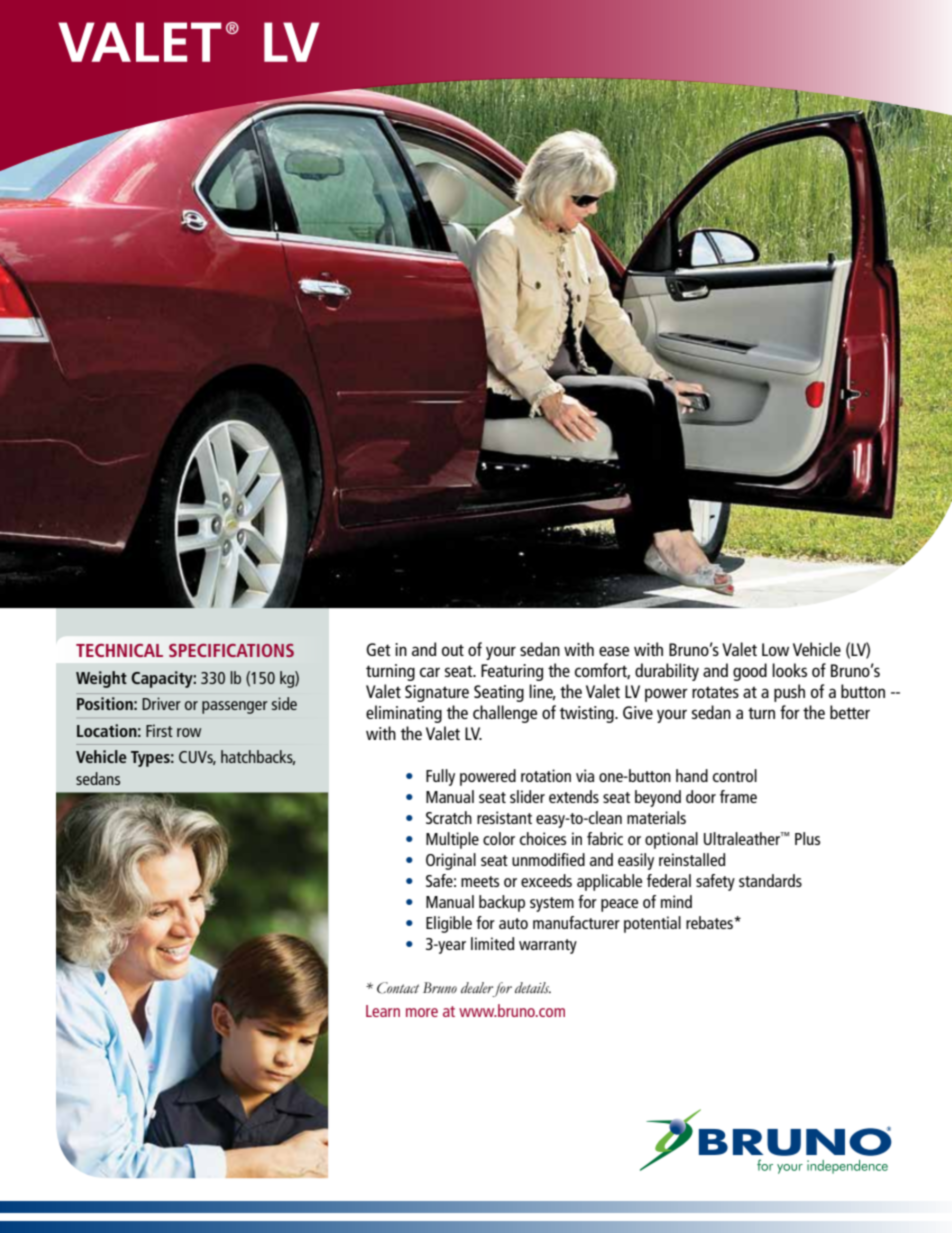 This screenshot has width=952, height=1233. Describe the element at coordinates (770, 880) in the screenshot. I see `standards` at that location.
